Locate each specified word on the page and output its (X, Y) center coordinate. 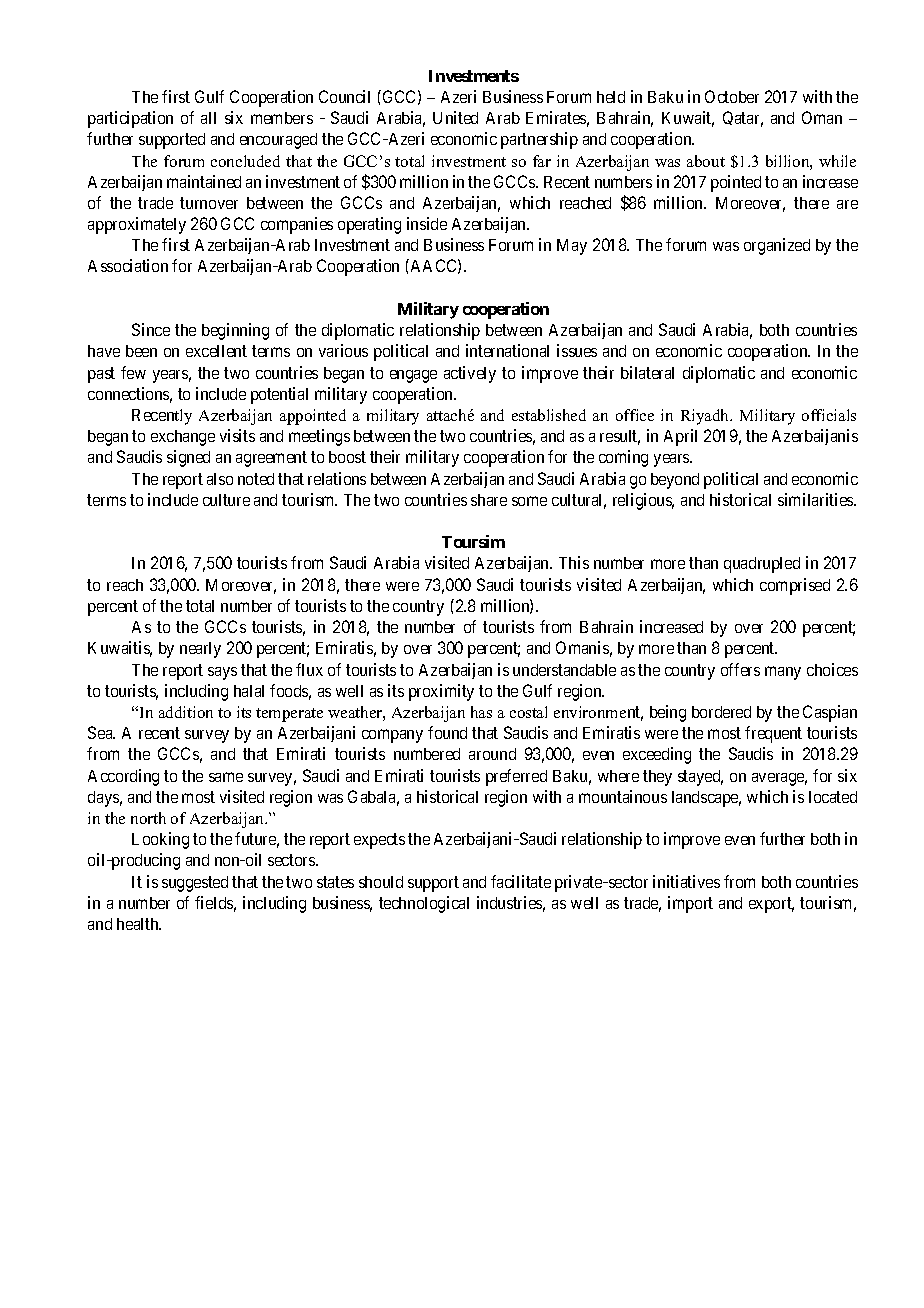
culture (226, 500)
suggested (195, 884)
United (455, 117)
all (208, 118)
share (489, 500)
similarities (816, 499)
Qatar (743, 119)
